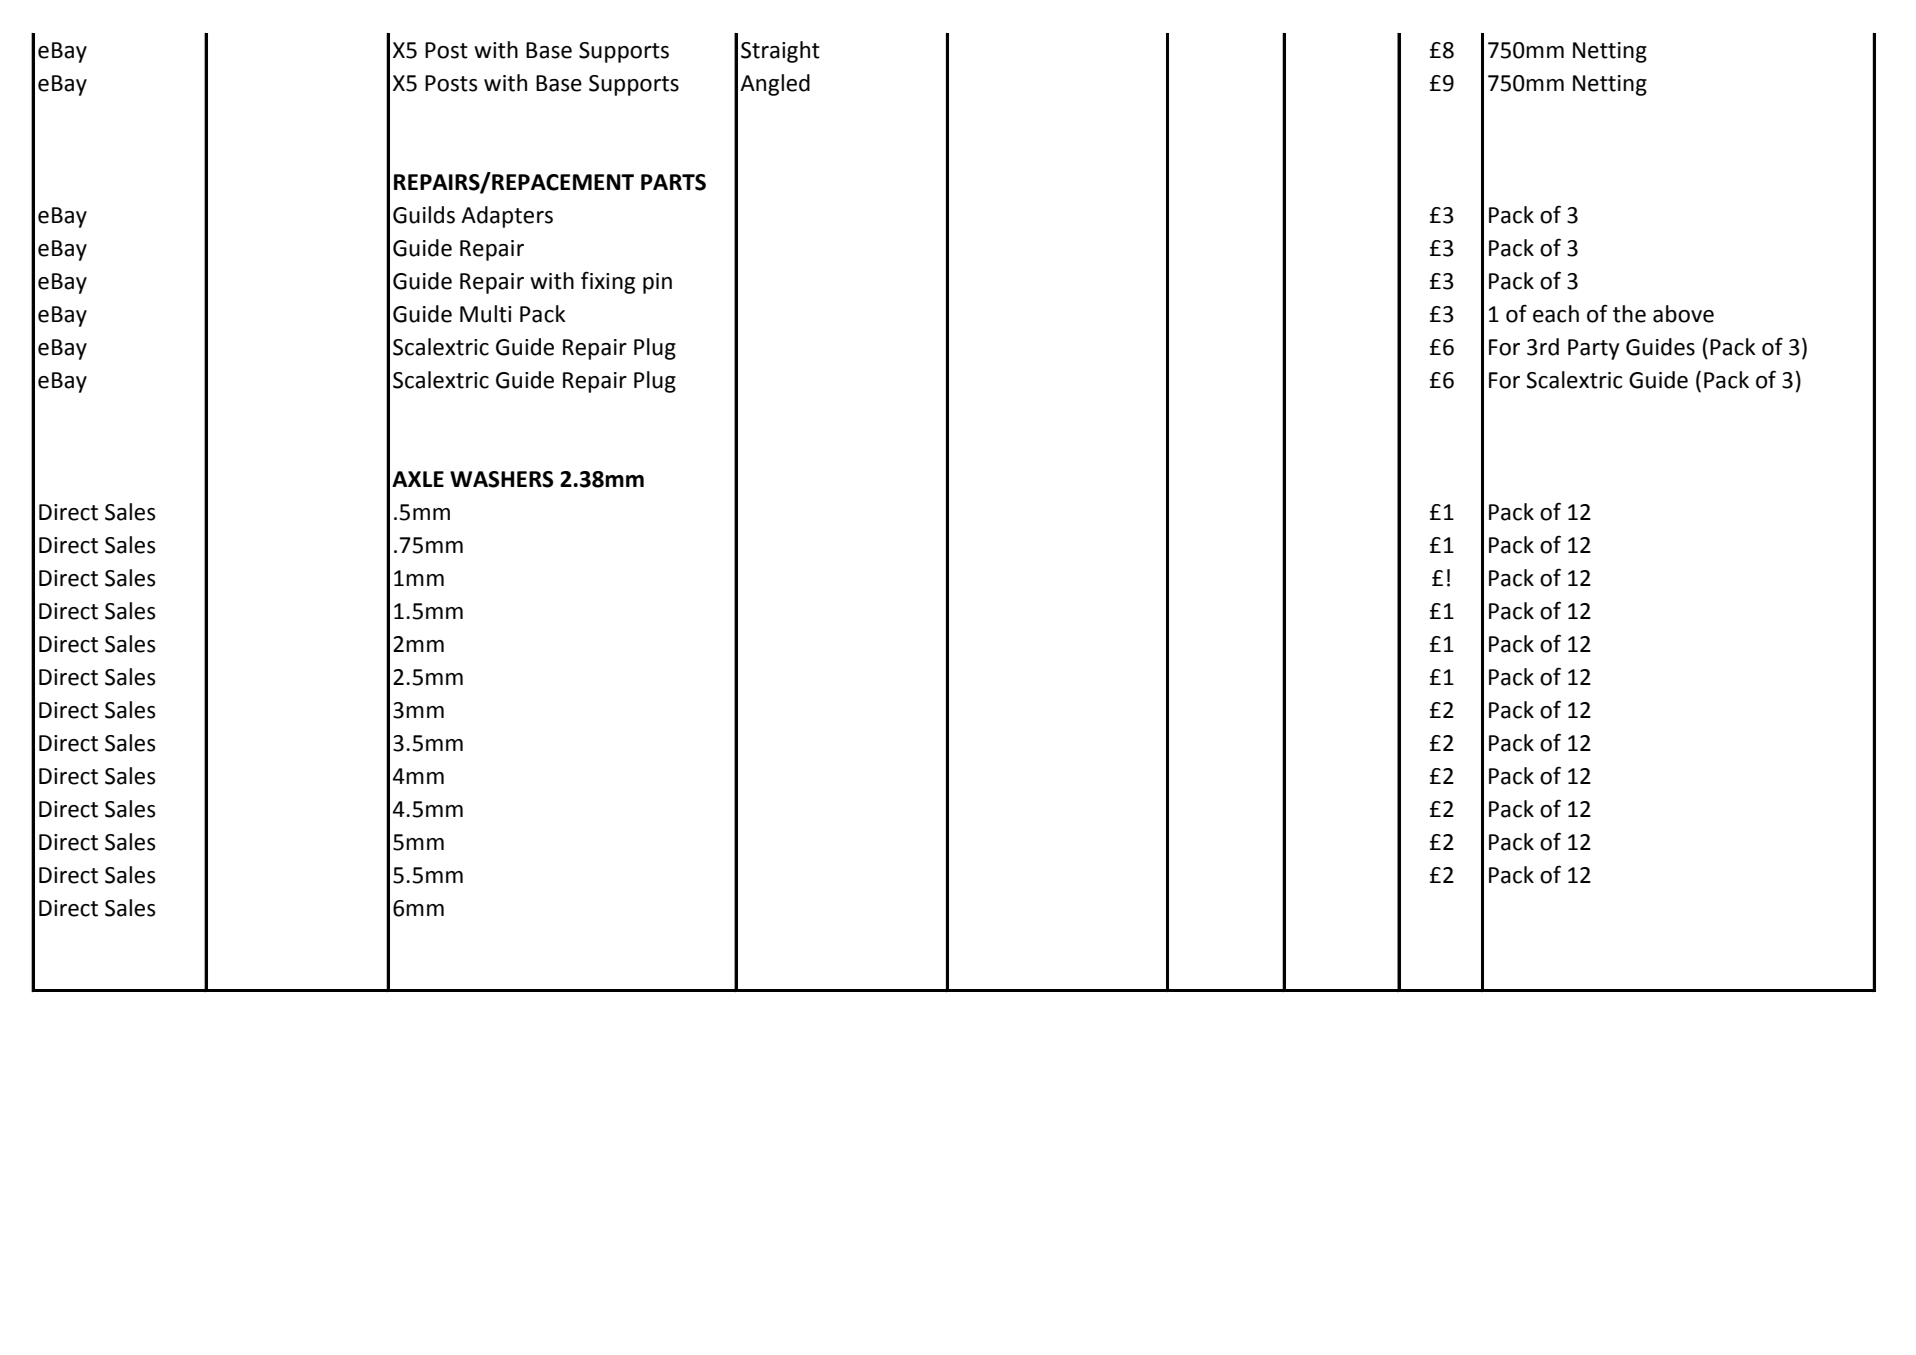 The image size is (1916, 1355). Describe the element at coordinates (1556, 314) in the document. I see `each` at that location.
